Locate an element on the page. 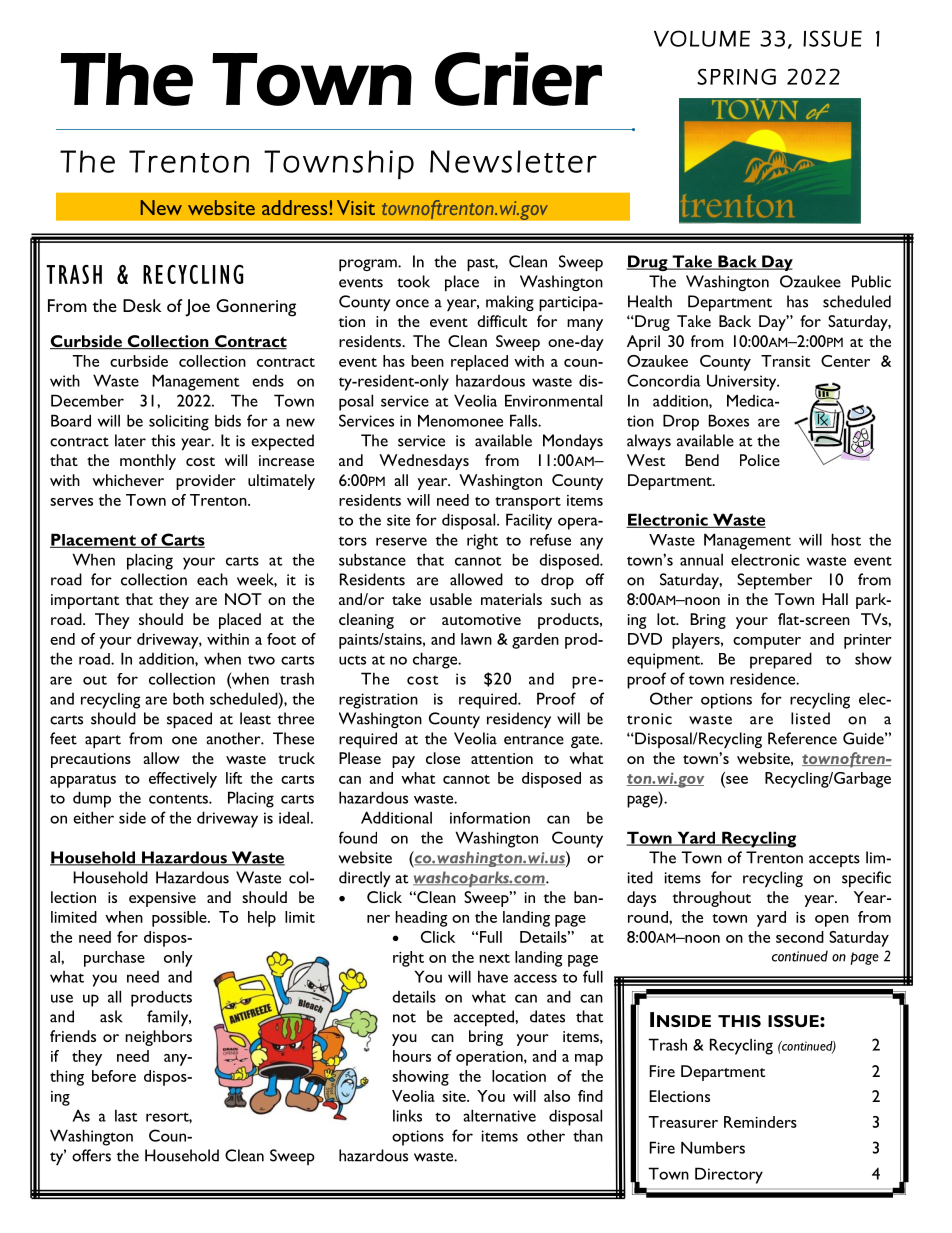  automotive is located at coordinates (481, 619).
